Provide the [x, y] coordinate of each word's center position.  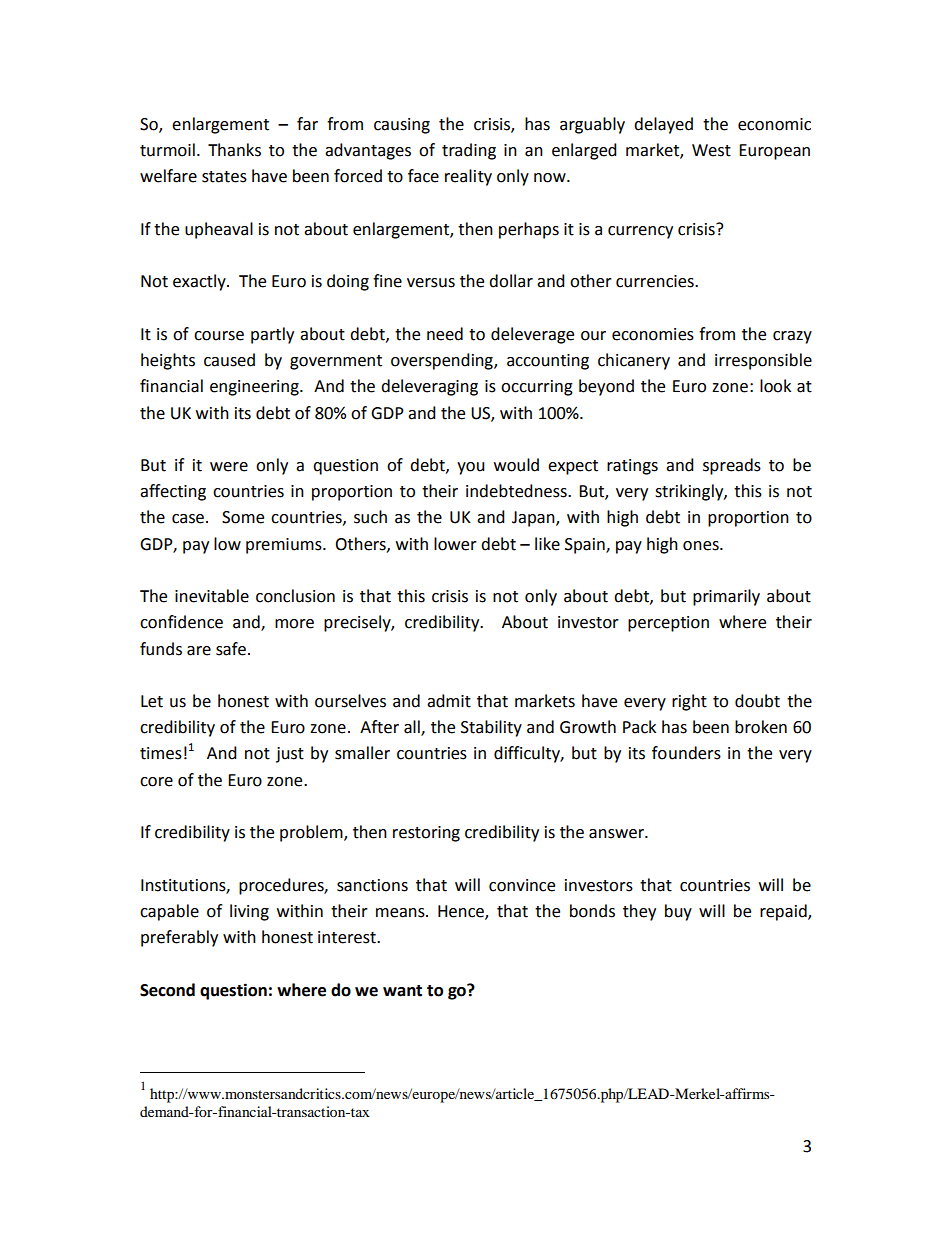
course [219, 336]
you [471, 468]
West [711, 150]
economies [653, 334]
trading [469, 151]
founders [686, 753]
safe [231, 649]
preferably [179, 938]
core [156, 782]
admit [449, 701]
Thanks [234, 150]
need [445, 334]
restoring [426, 834]
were [229, 467]
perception [668, 624]
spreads [732, 466]
